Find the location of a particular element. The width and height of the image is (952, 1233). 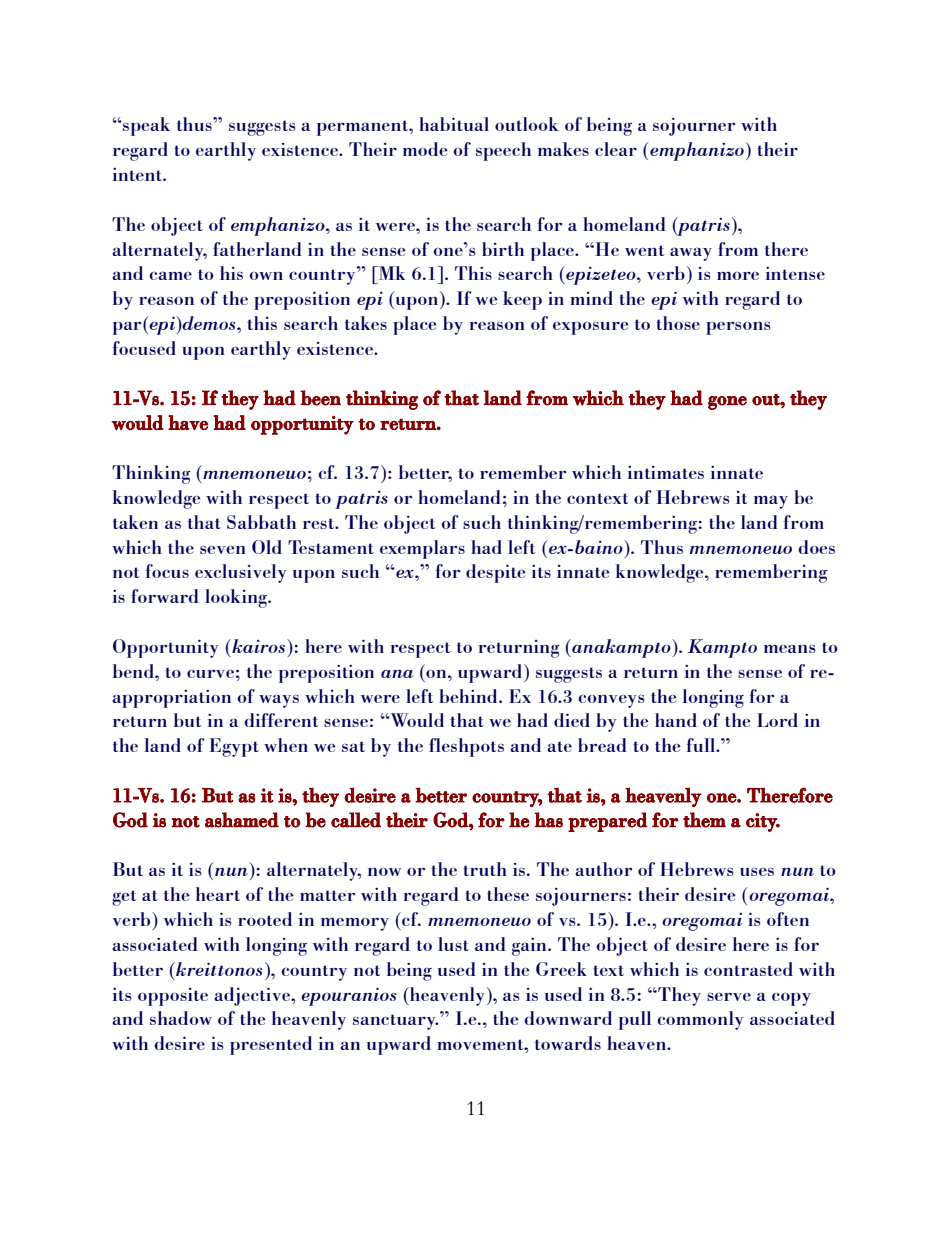

Egypt is located at coordinates (234, 747).
